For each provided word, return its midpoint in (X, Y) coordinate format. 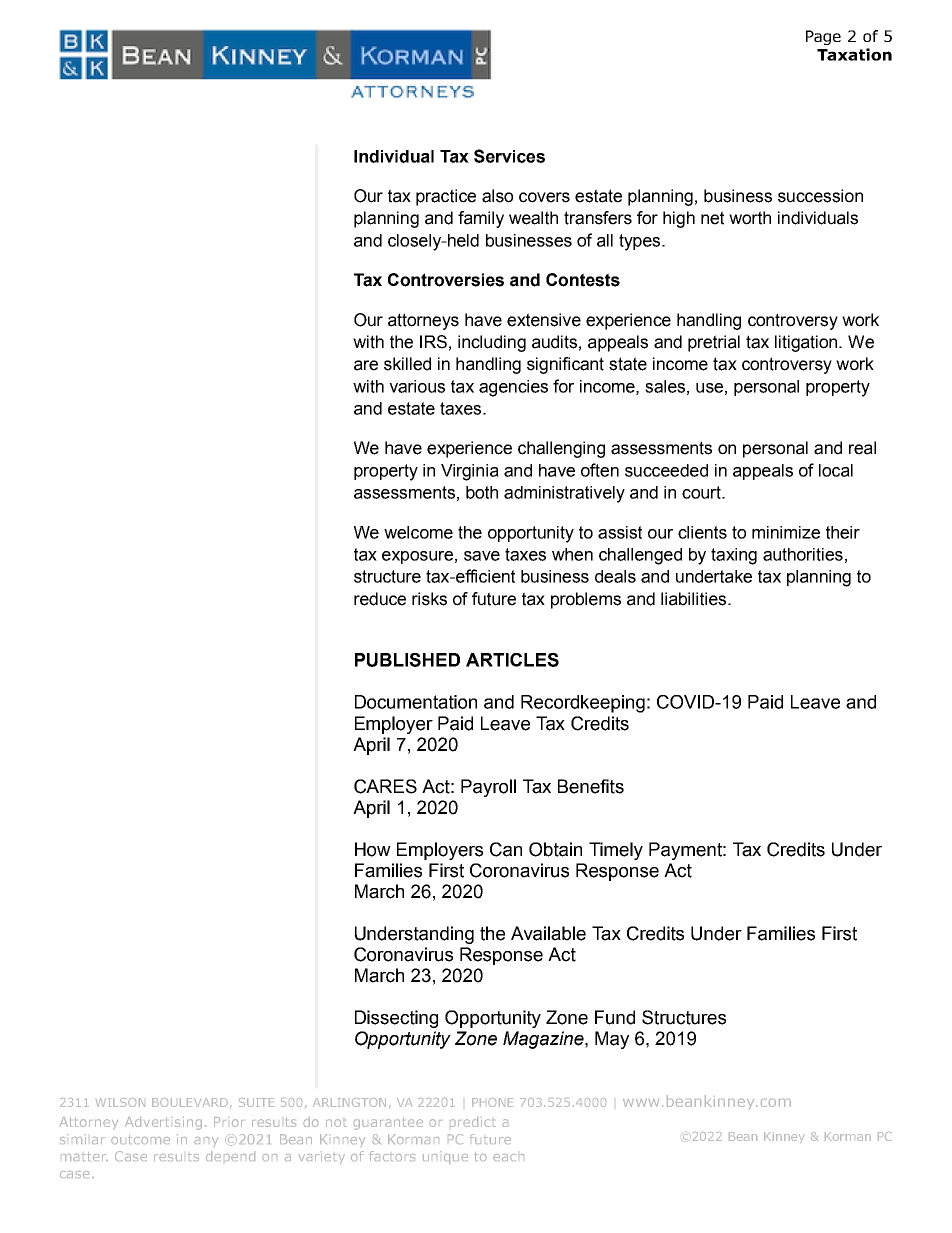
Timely (616, 851)
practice (446, 197)
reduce (380, 599)
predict (473, 1122)
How (373, 849)
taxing (734, 556)
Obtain (555, 849)
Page (823, 37)
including (492, 343)
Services (509, 156)
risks (429, 599)
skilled (407, 364)
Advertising (163, 1123)
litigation (807, 343)
